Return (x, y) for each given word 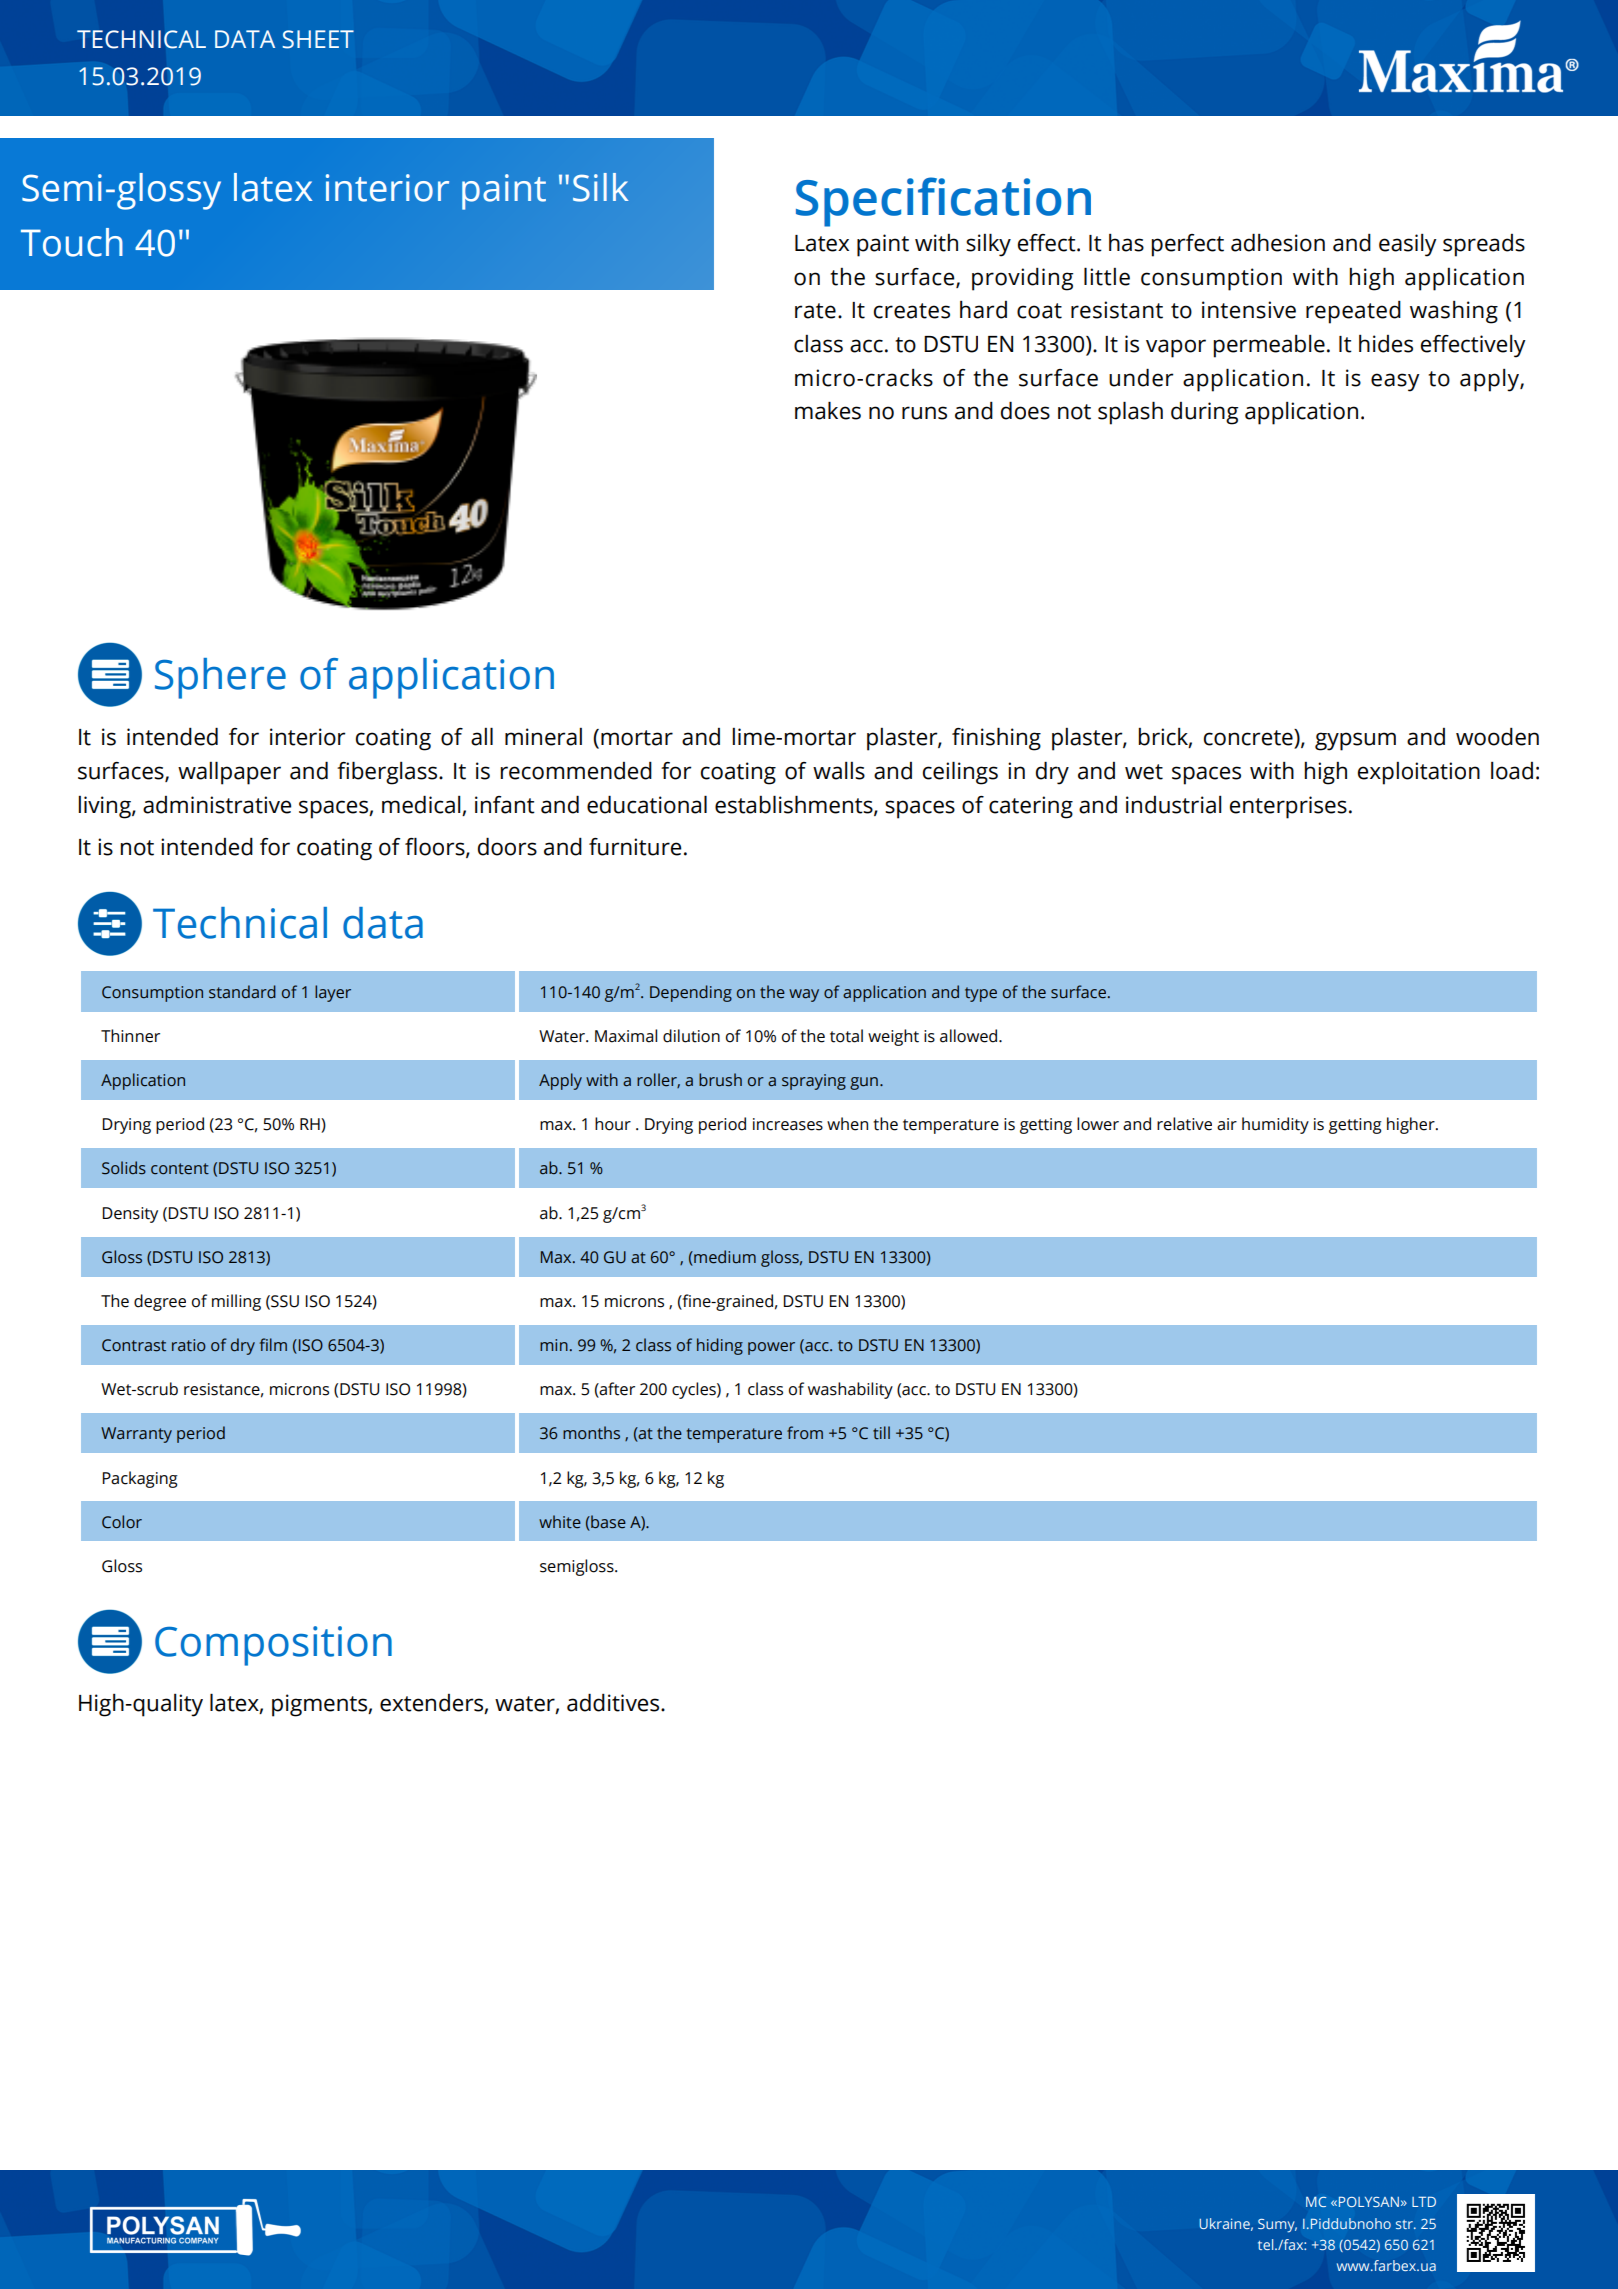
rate (815, 311)
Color (122, 1522)
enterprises (1288, 807)
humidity (1275, 1125)
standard (242, 992)
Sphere (220, 678)
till (881, 1432)
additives (614, 1702)
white (560, 1522)
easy (1395, 382)
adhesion (1278, 242)
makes (828, 410)
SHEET (318, 39)
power (771, 1348)
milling (236, 1302)
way (804, 995)
